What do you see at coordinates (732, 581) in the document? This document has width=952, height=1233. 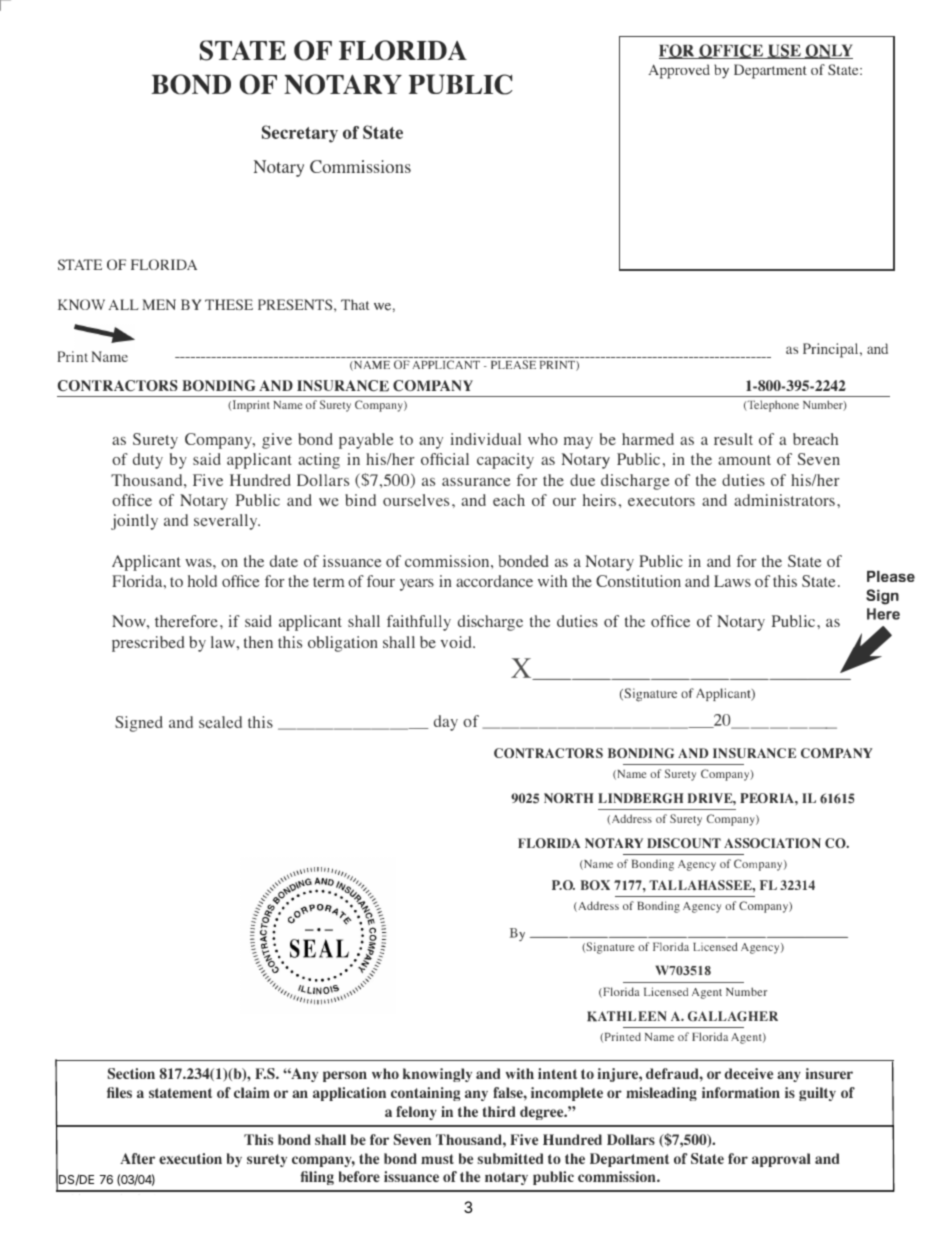 I see `Laws` at bounding box center [732, 581].
